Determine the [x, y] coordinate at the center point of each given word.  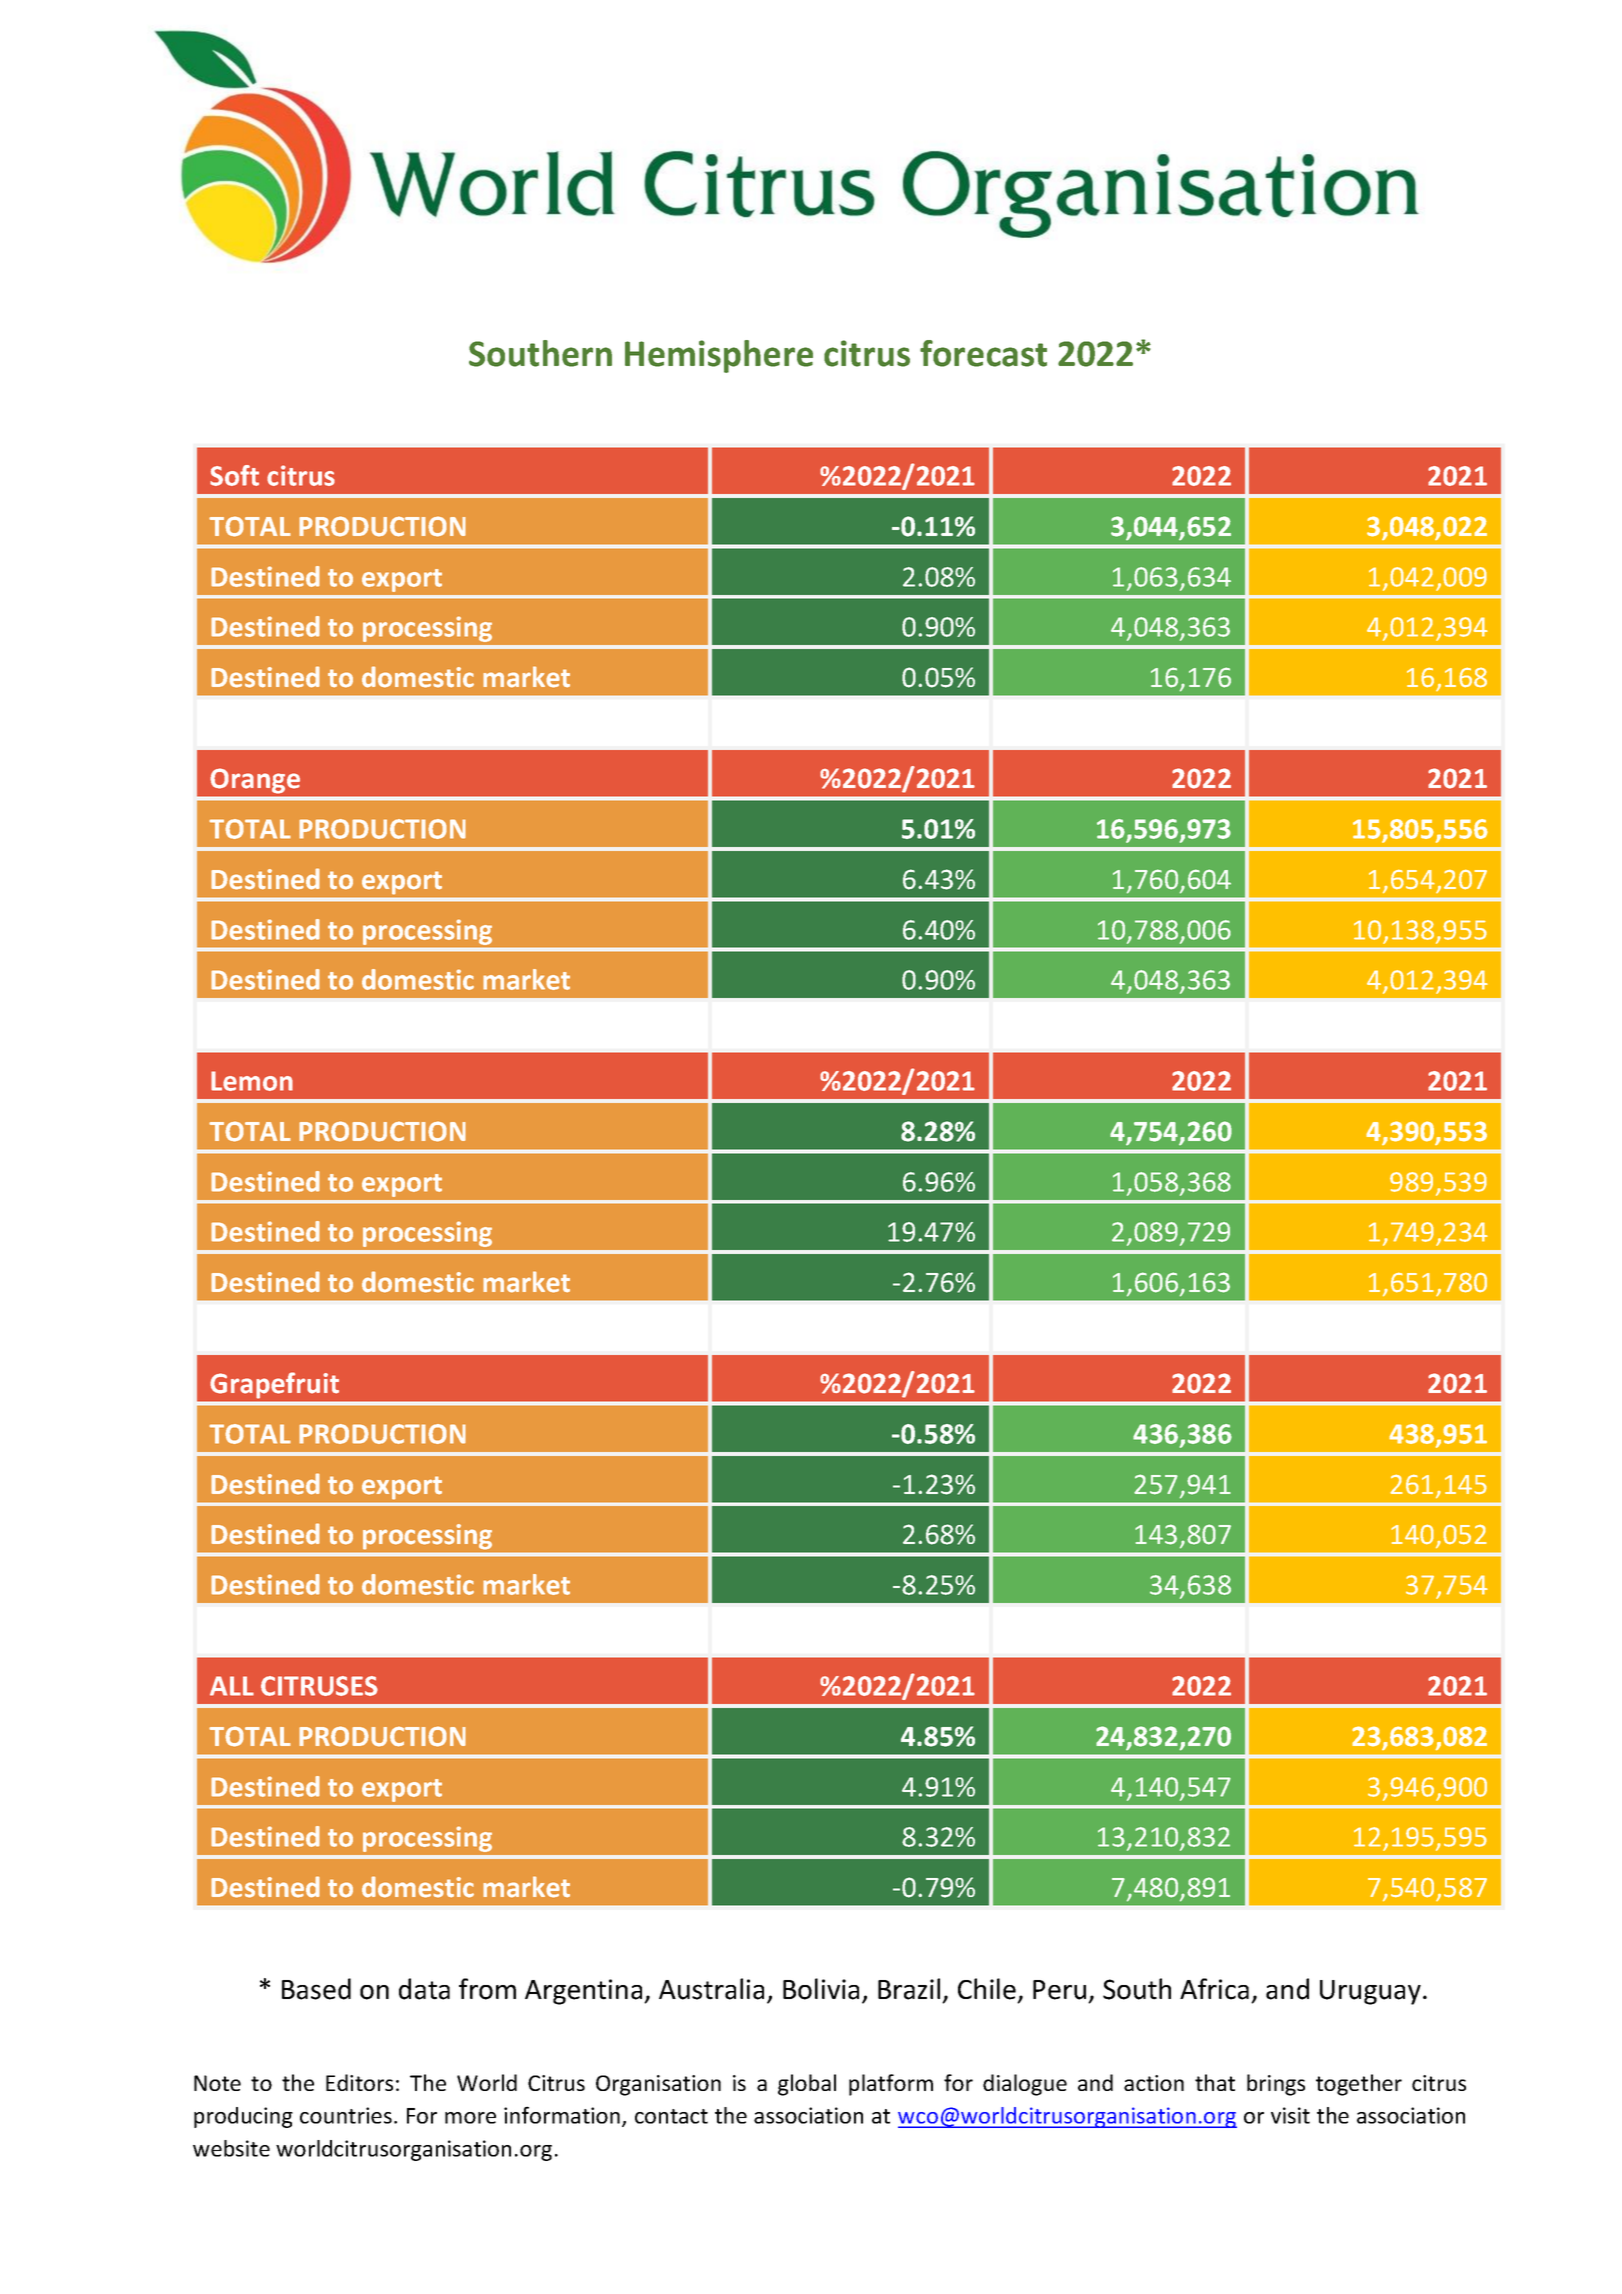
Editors [359, 2082]
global [807, 2085]
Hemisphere [719, 356]
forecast [983, 353]
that [1215, 2082]
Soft [234, 475]
